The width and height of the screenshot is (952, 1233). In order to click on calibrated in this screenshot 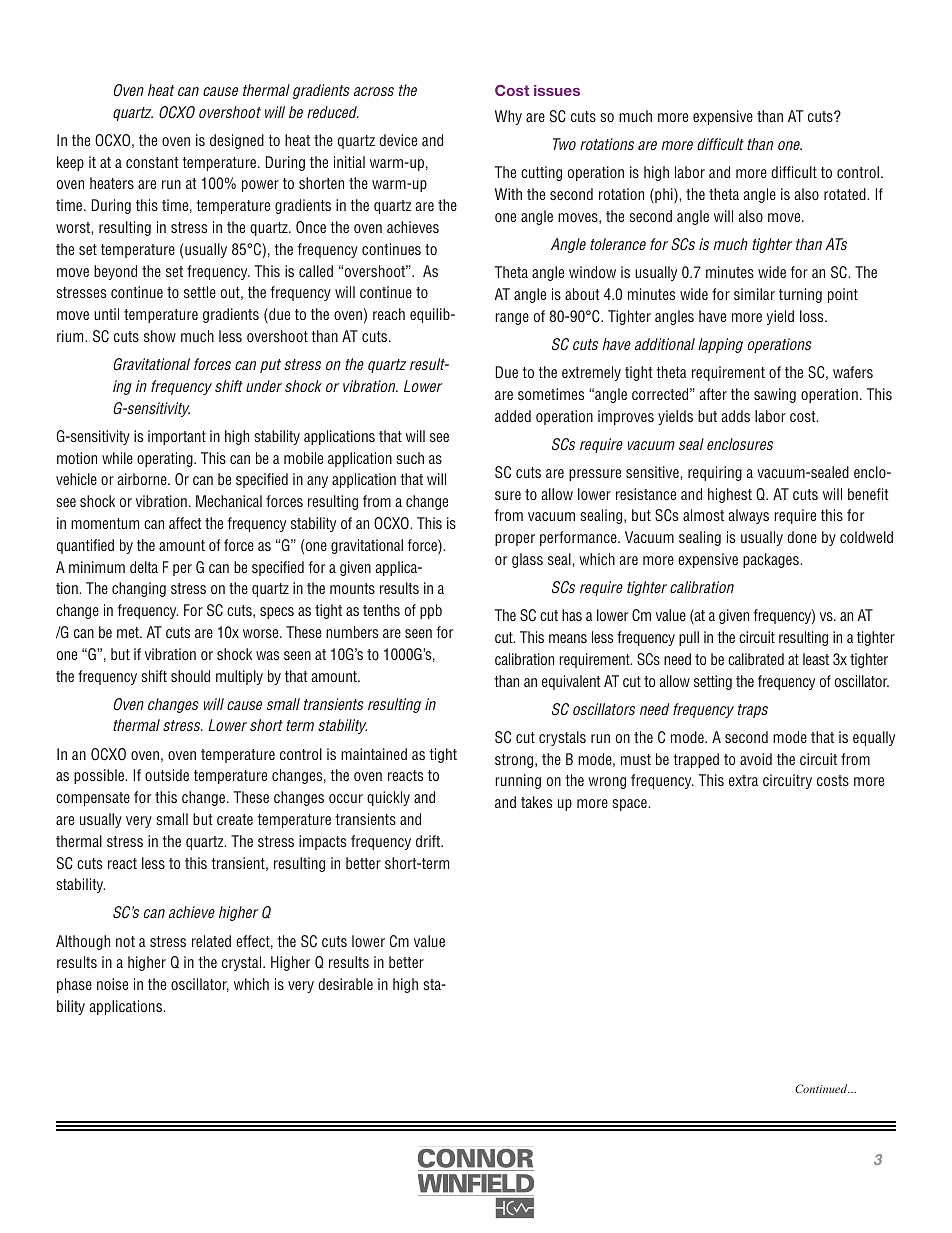, I will do `click(756, 659)`.
